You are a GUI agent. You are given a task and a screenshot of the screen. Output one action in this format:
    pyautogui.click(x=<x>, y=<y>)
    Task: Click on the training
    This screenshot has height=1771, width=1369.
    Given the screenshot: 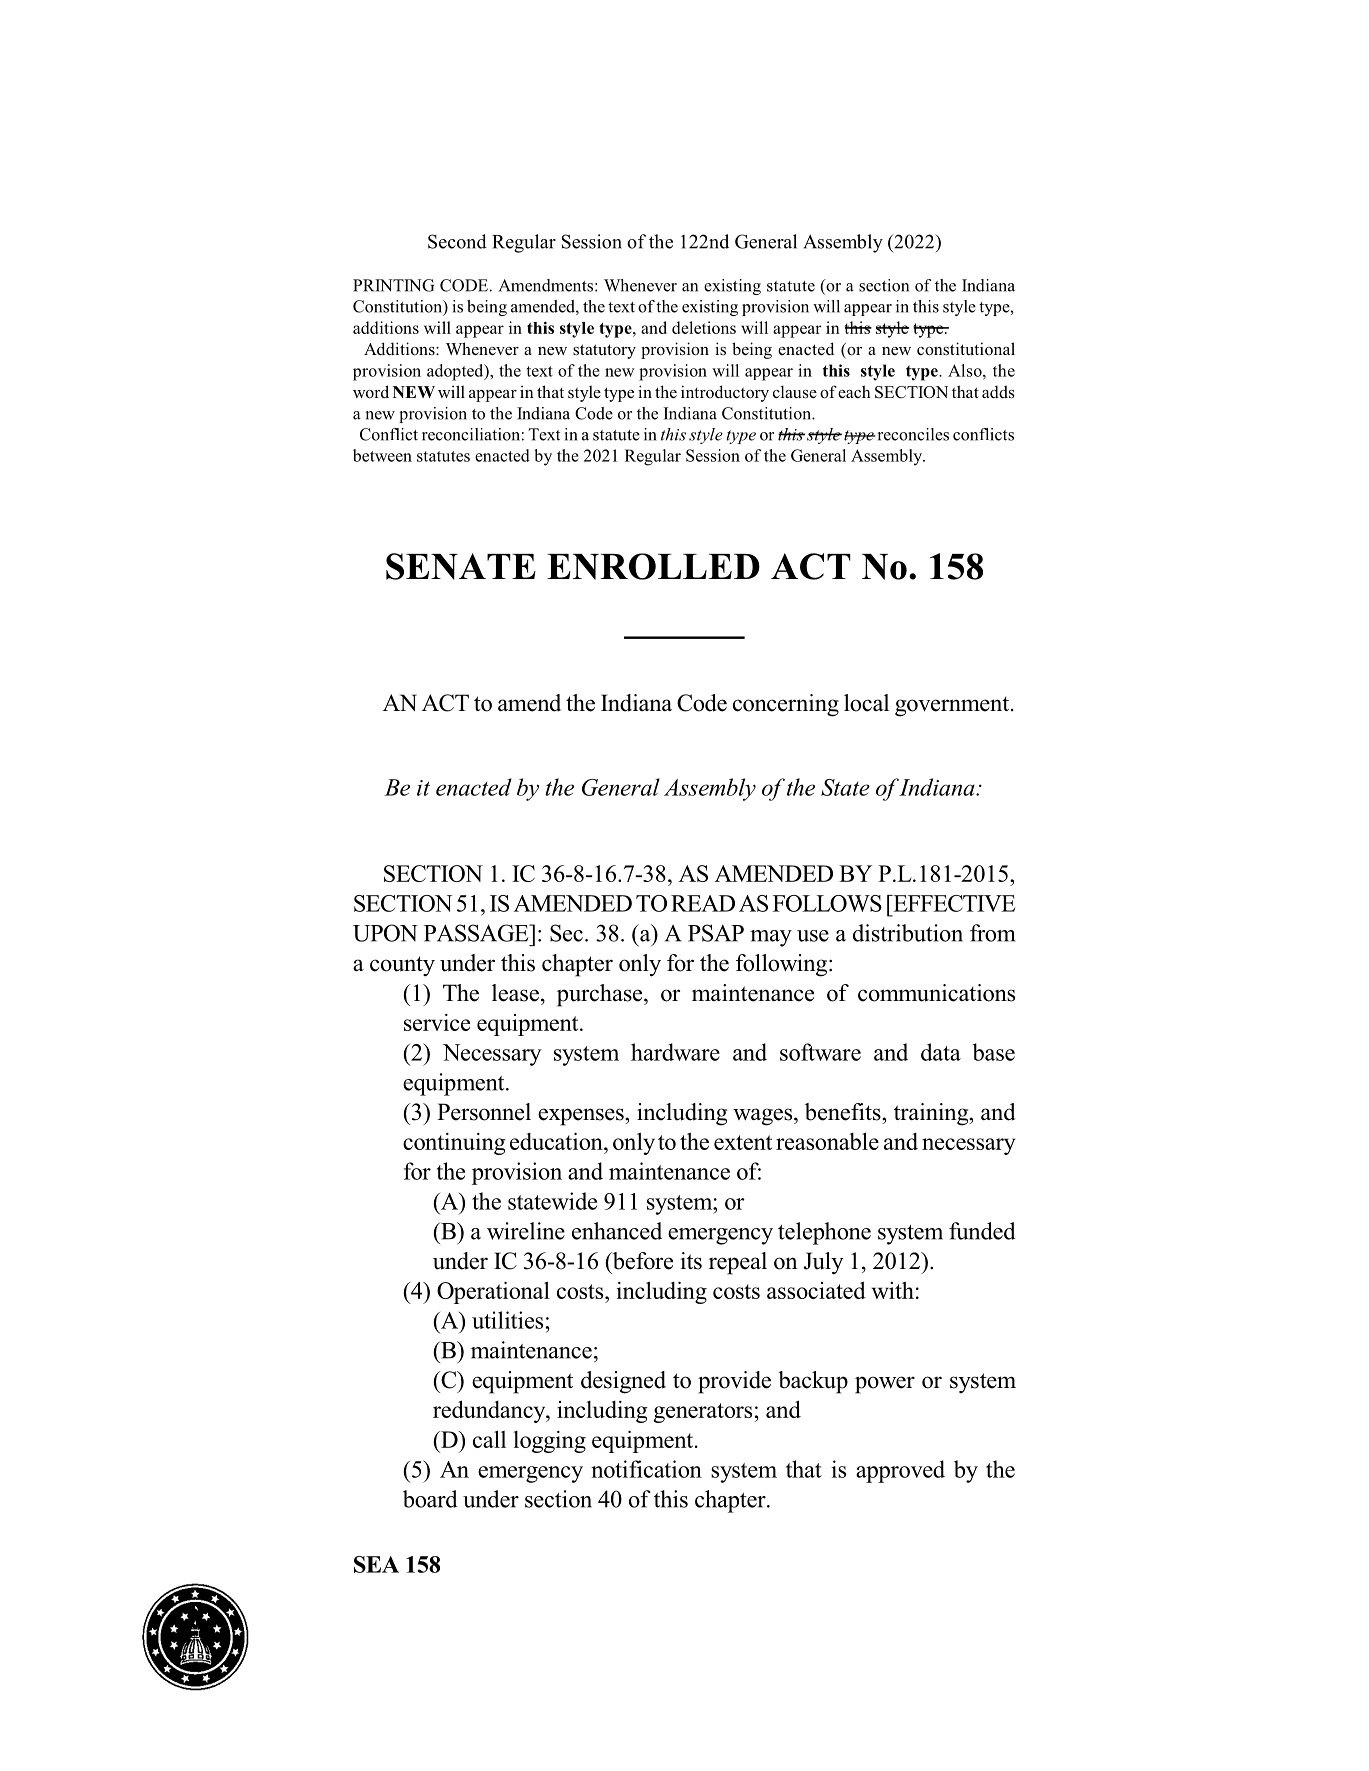 What is the action you would take?
    pyautogui.click(x=932, y=1114)
